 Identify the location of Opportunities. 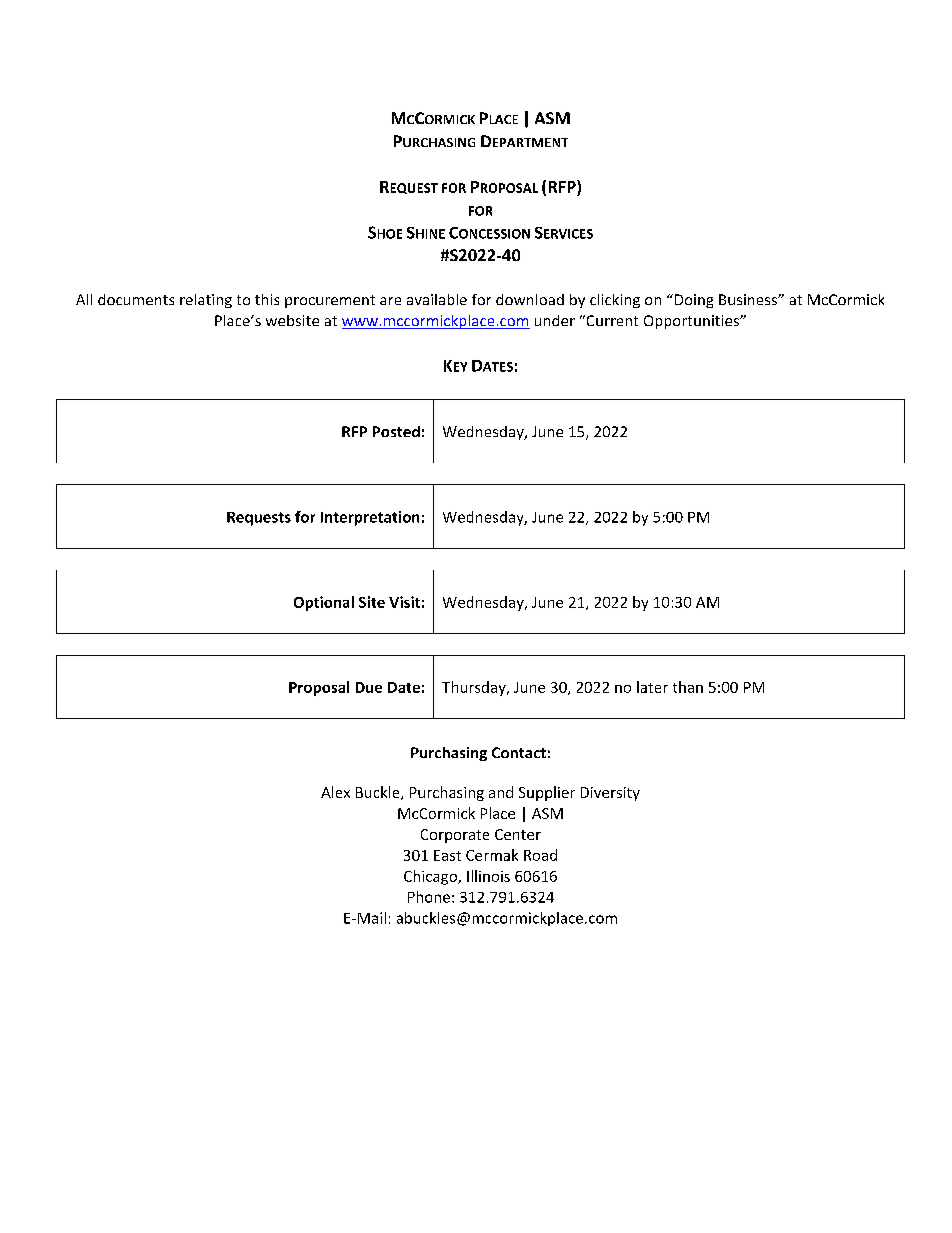
(692, 322).
